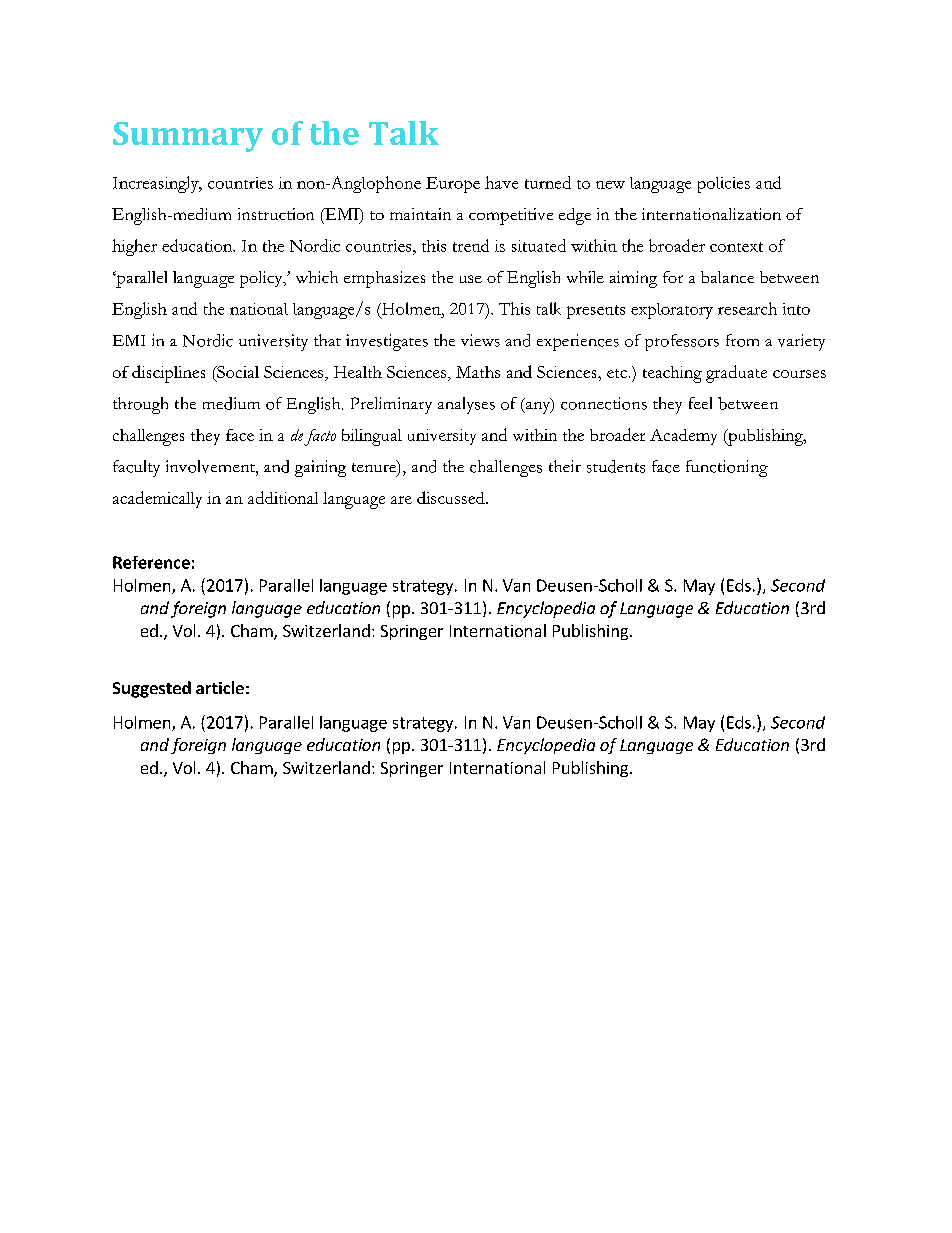  What do you see at coordinates (700, 403) in the screenshot?
I see `feel` at bounding box center [700, 403].
